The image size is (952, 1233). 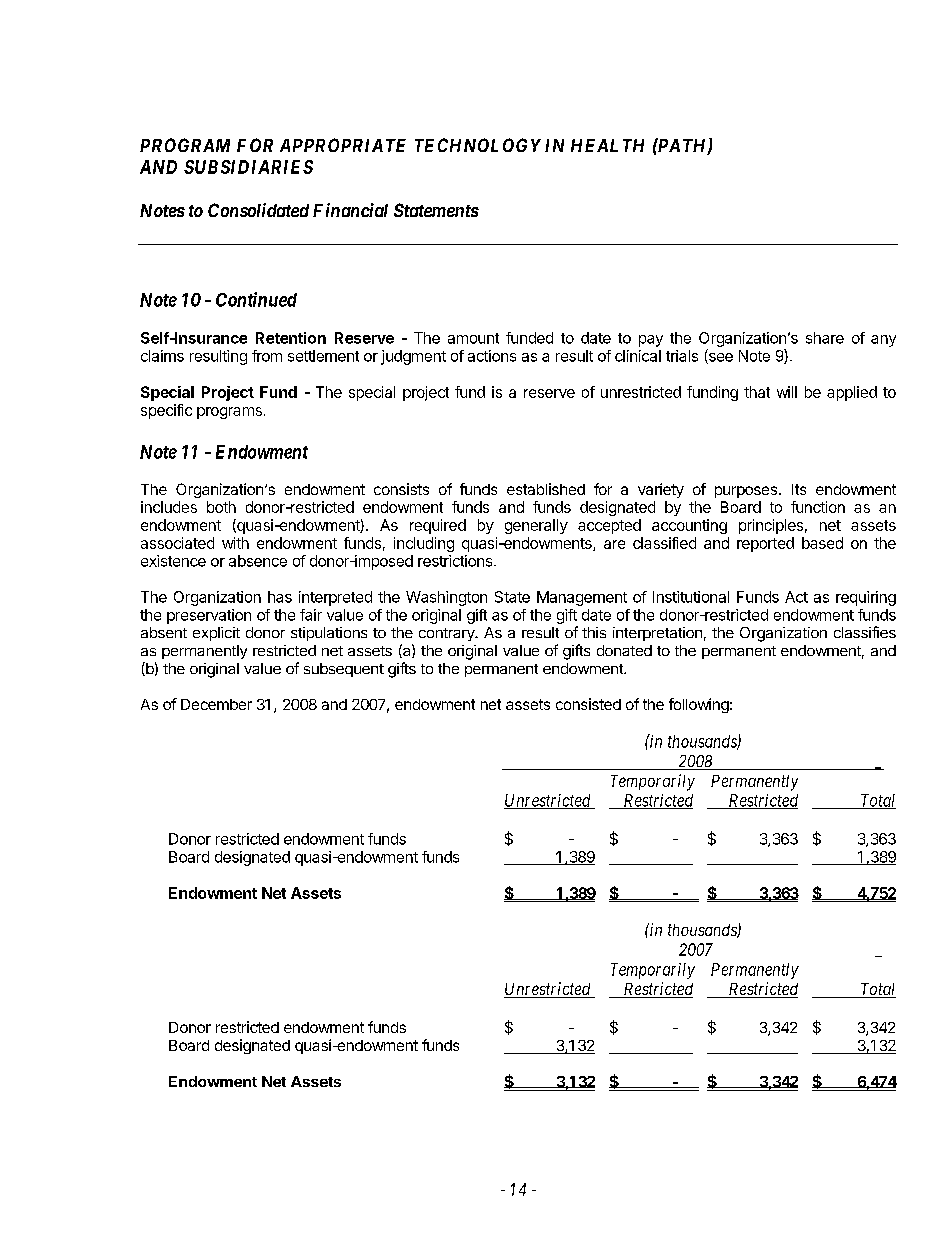 I want to click on absence, so click(x=258, y=561).
